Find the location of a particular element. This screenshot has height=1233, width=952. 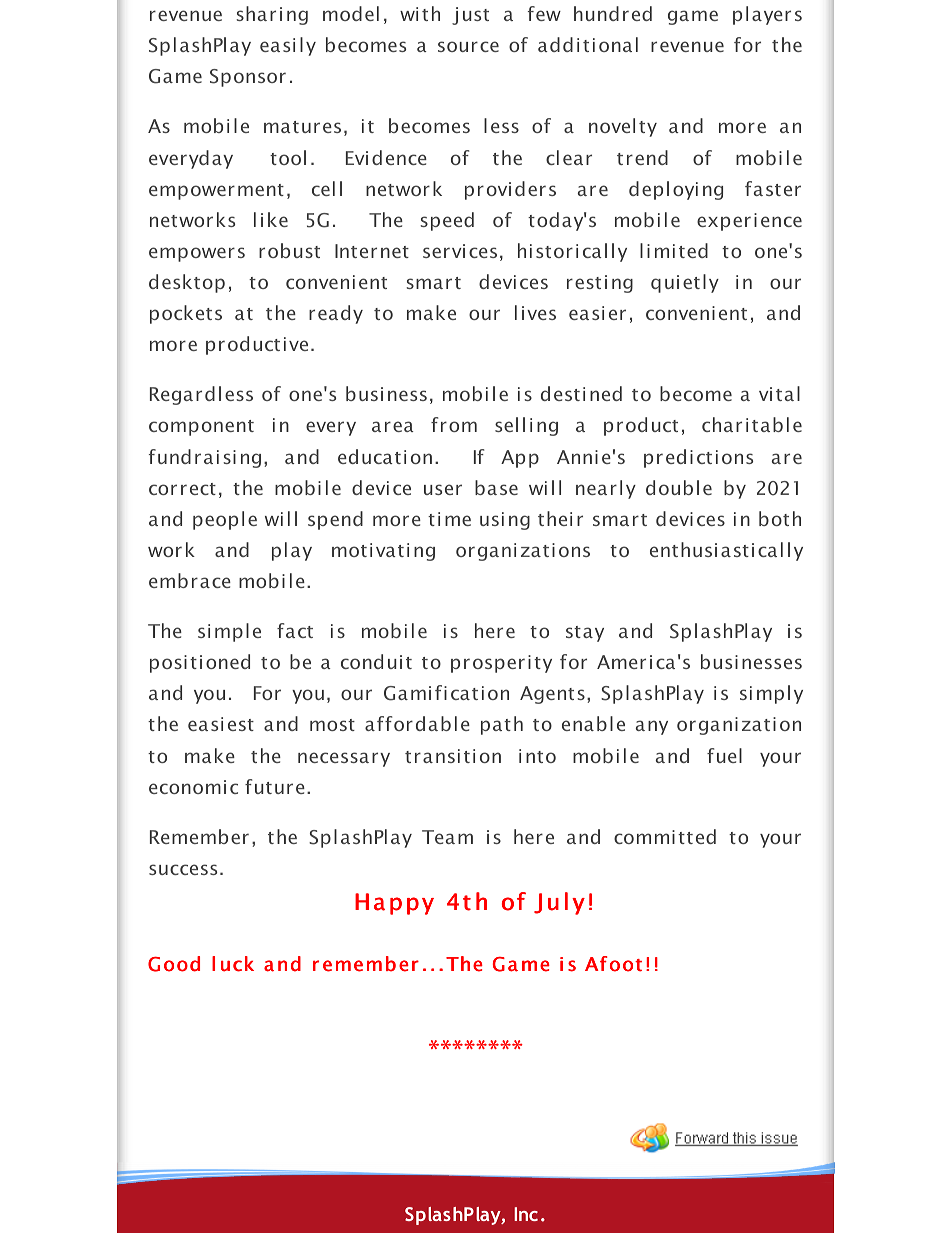

fuel is located at coordinates (724, 755).
